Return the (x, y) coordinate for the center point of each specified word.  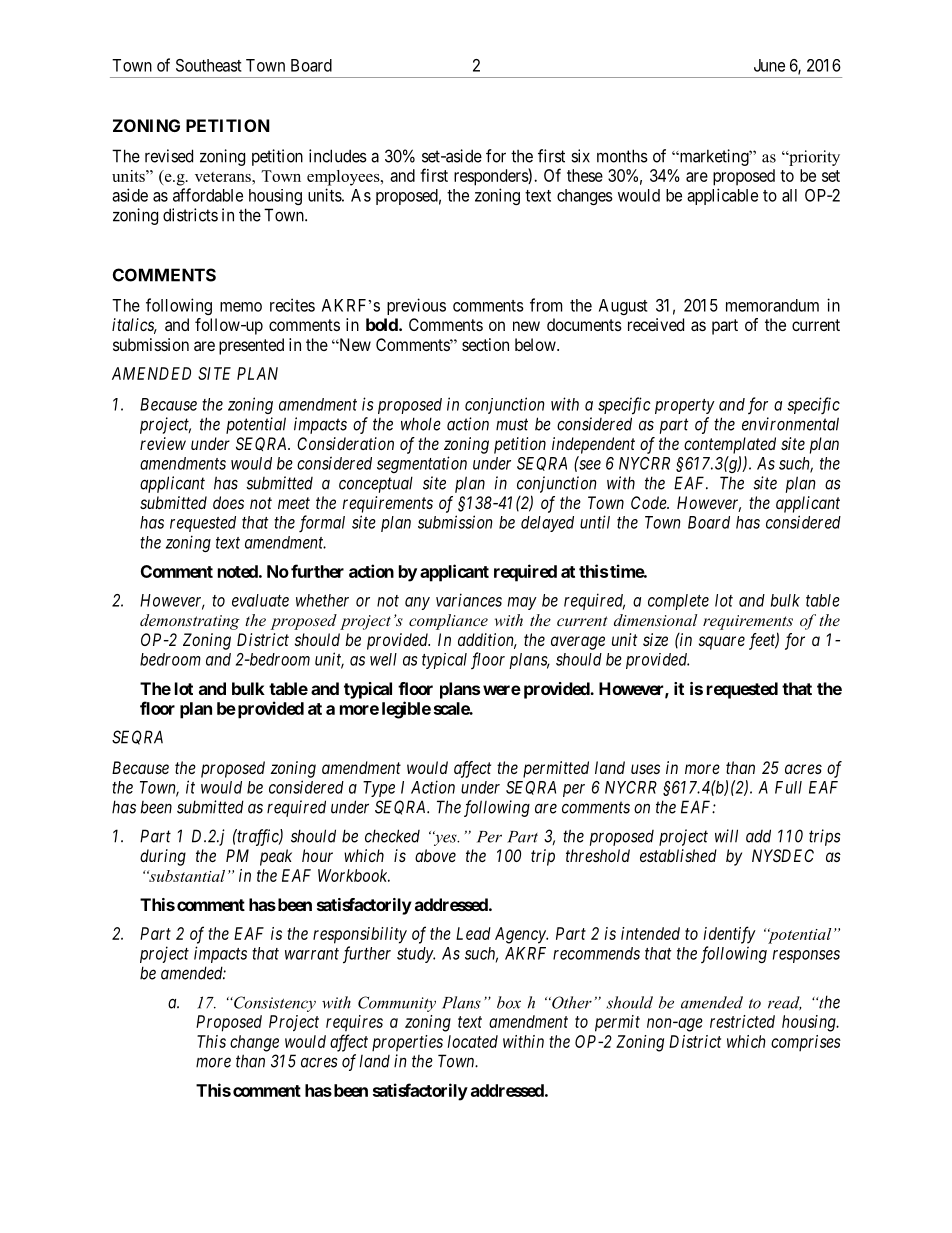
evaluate (260, 600)
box (509, 1002)
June (769, 65)
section (485, 344)
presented (251, 346)
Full (788, 787)
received (656, 324)
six (580, 156)
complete (678, 602)
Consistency (274, 1004)
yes (446, 839)
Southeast (209, 65)
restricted (742, 1021)
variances (469, 600)
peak (276, 857)
